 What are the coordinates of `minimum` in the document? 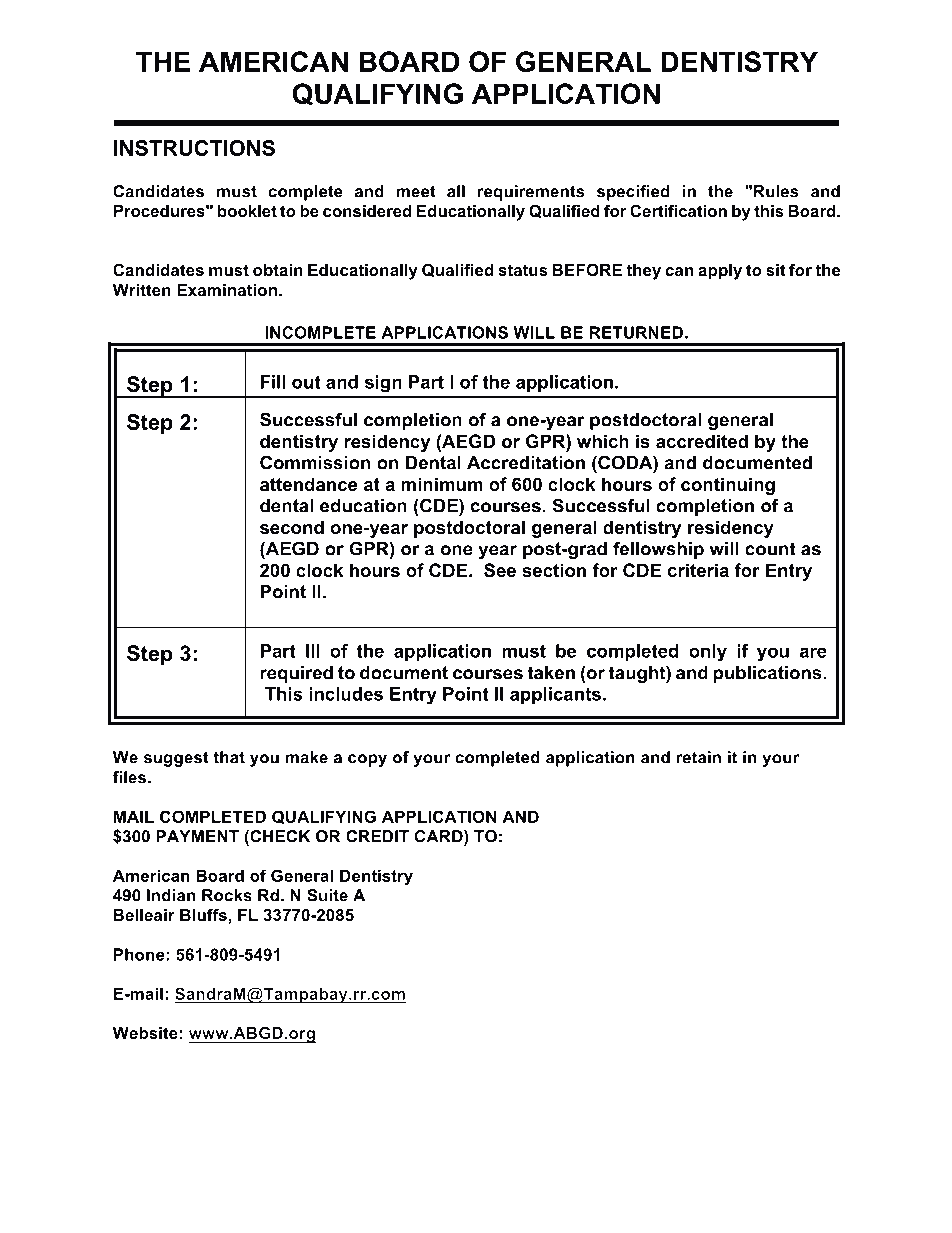 It's located at (442, 484).
